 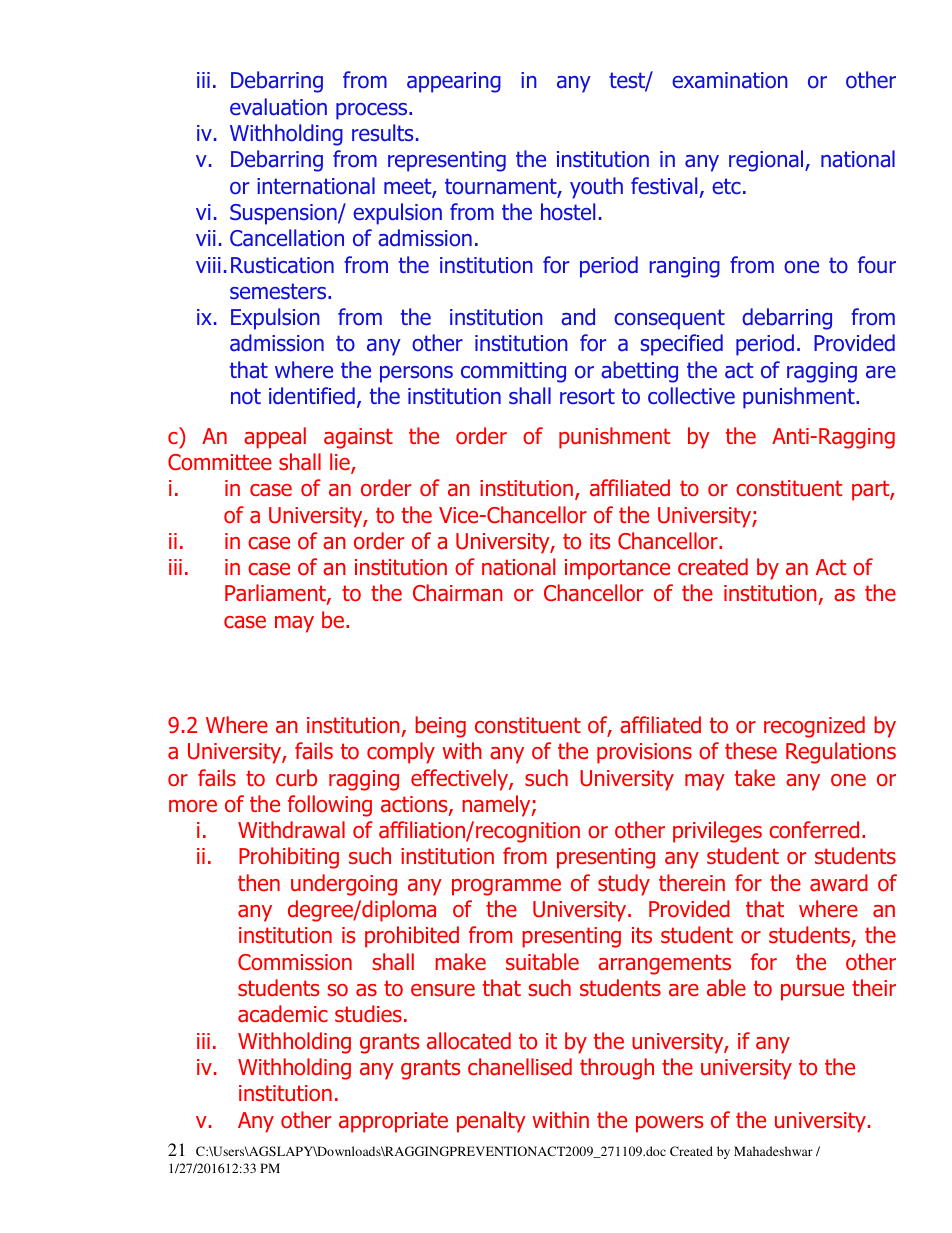 I want to click on powers, so click(x=669, y=1124).
